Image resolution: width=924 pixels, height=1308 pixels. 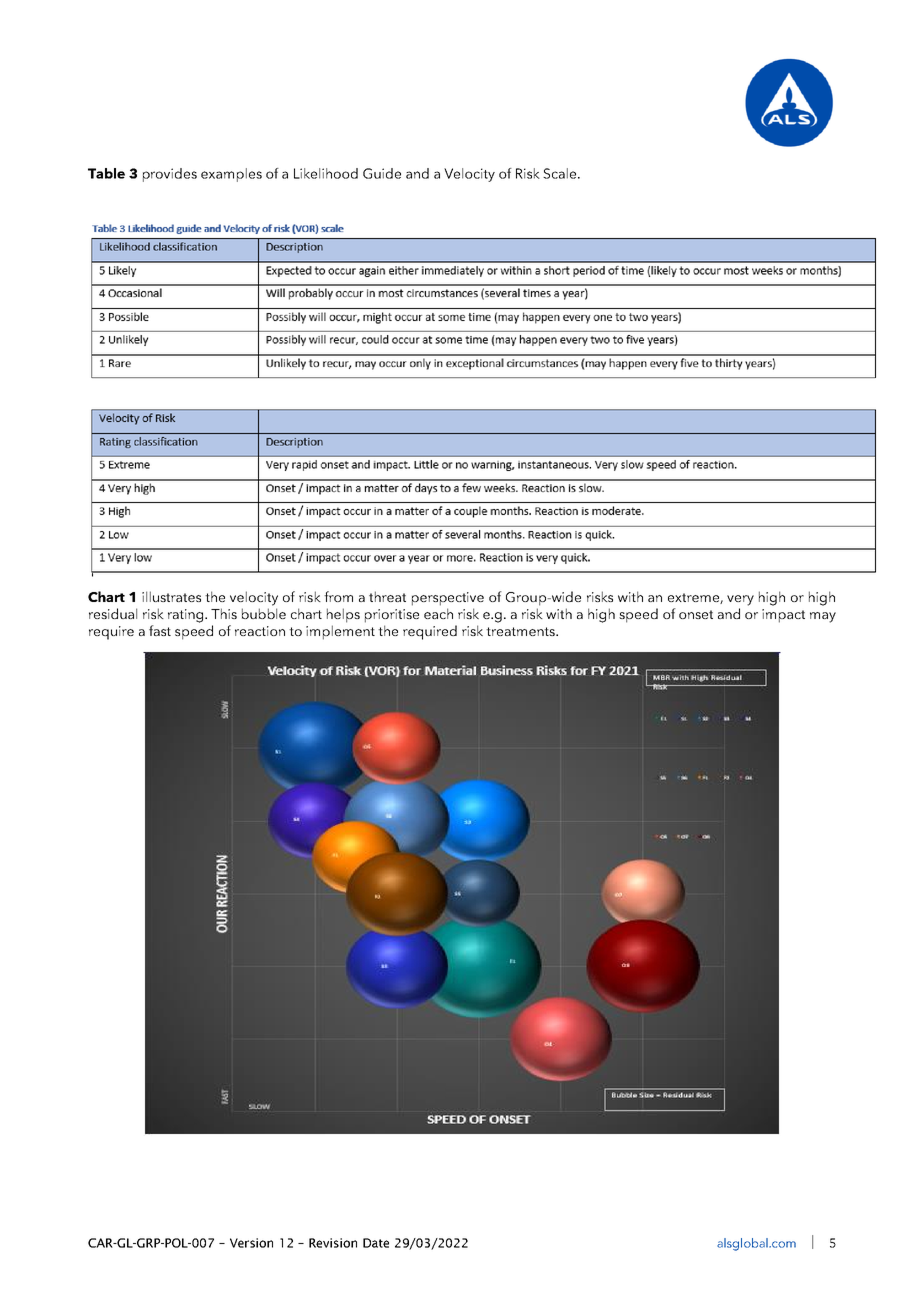 I want to click on Date, so click(x=376, y=1243).
